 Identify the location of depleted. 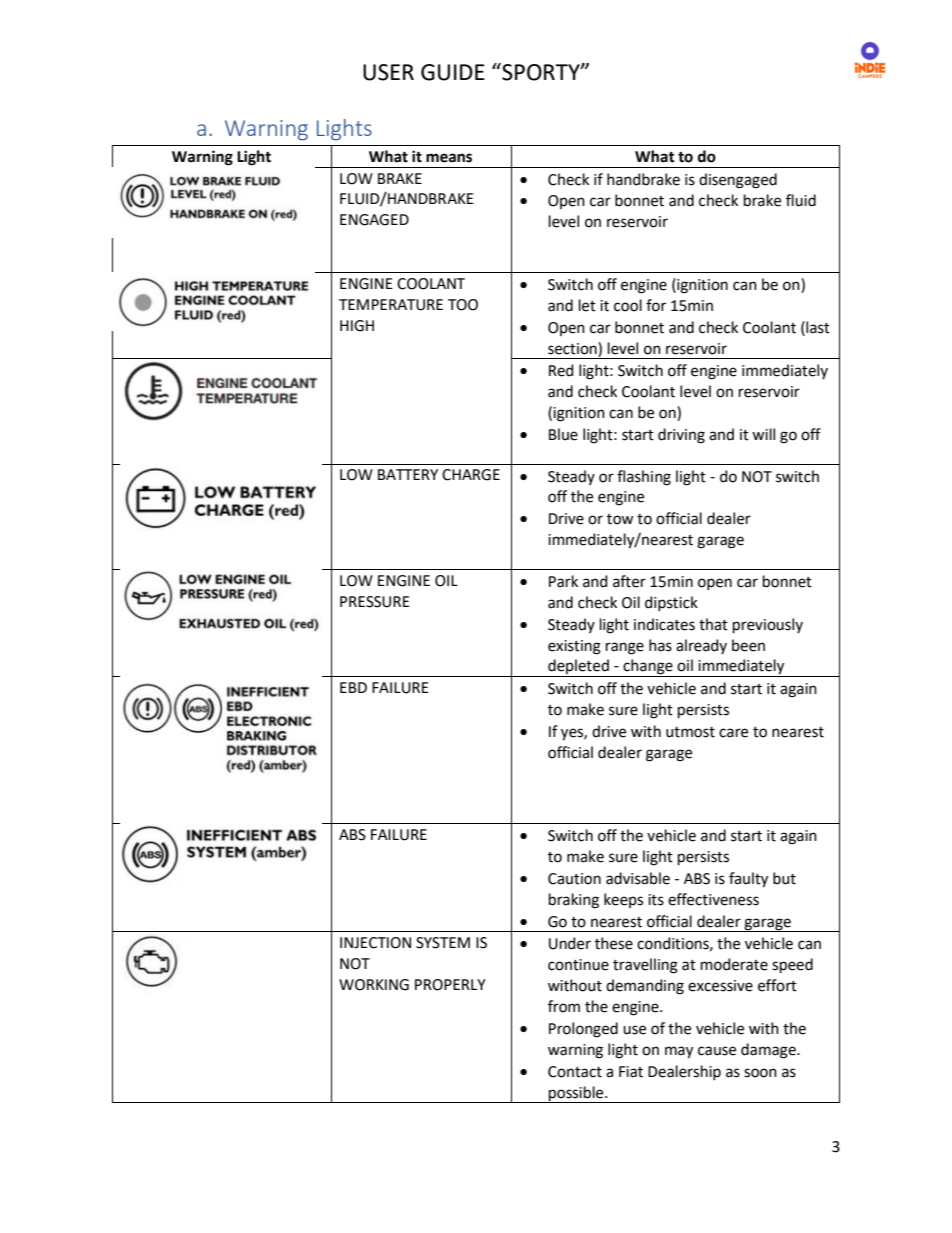
(578, 668).
